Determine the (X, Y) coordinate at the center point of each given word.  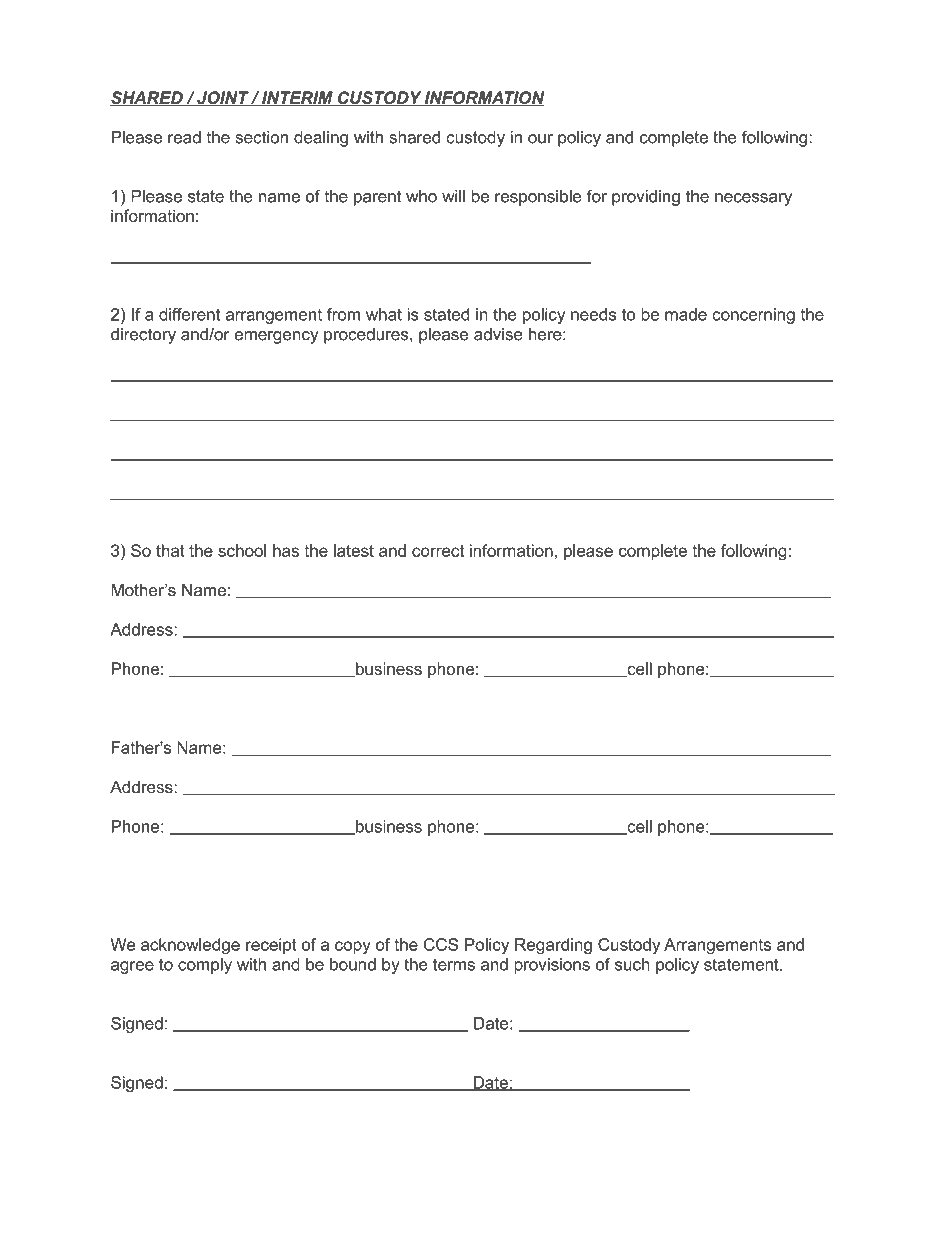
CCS (441, 944)
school (242, 550)
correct (438, 551)
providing (646, 198)
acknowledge (190, 946)
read (184, 137)
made (686, 314)
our (540, 139)
